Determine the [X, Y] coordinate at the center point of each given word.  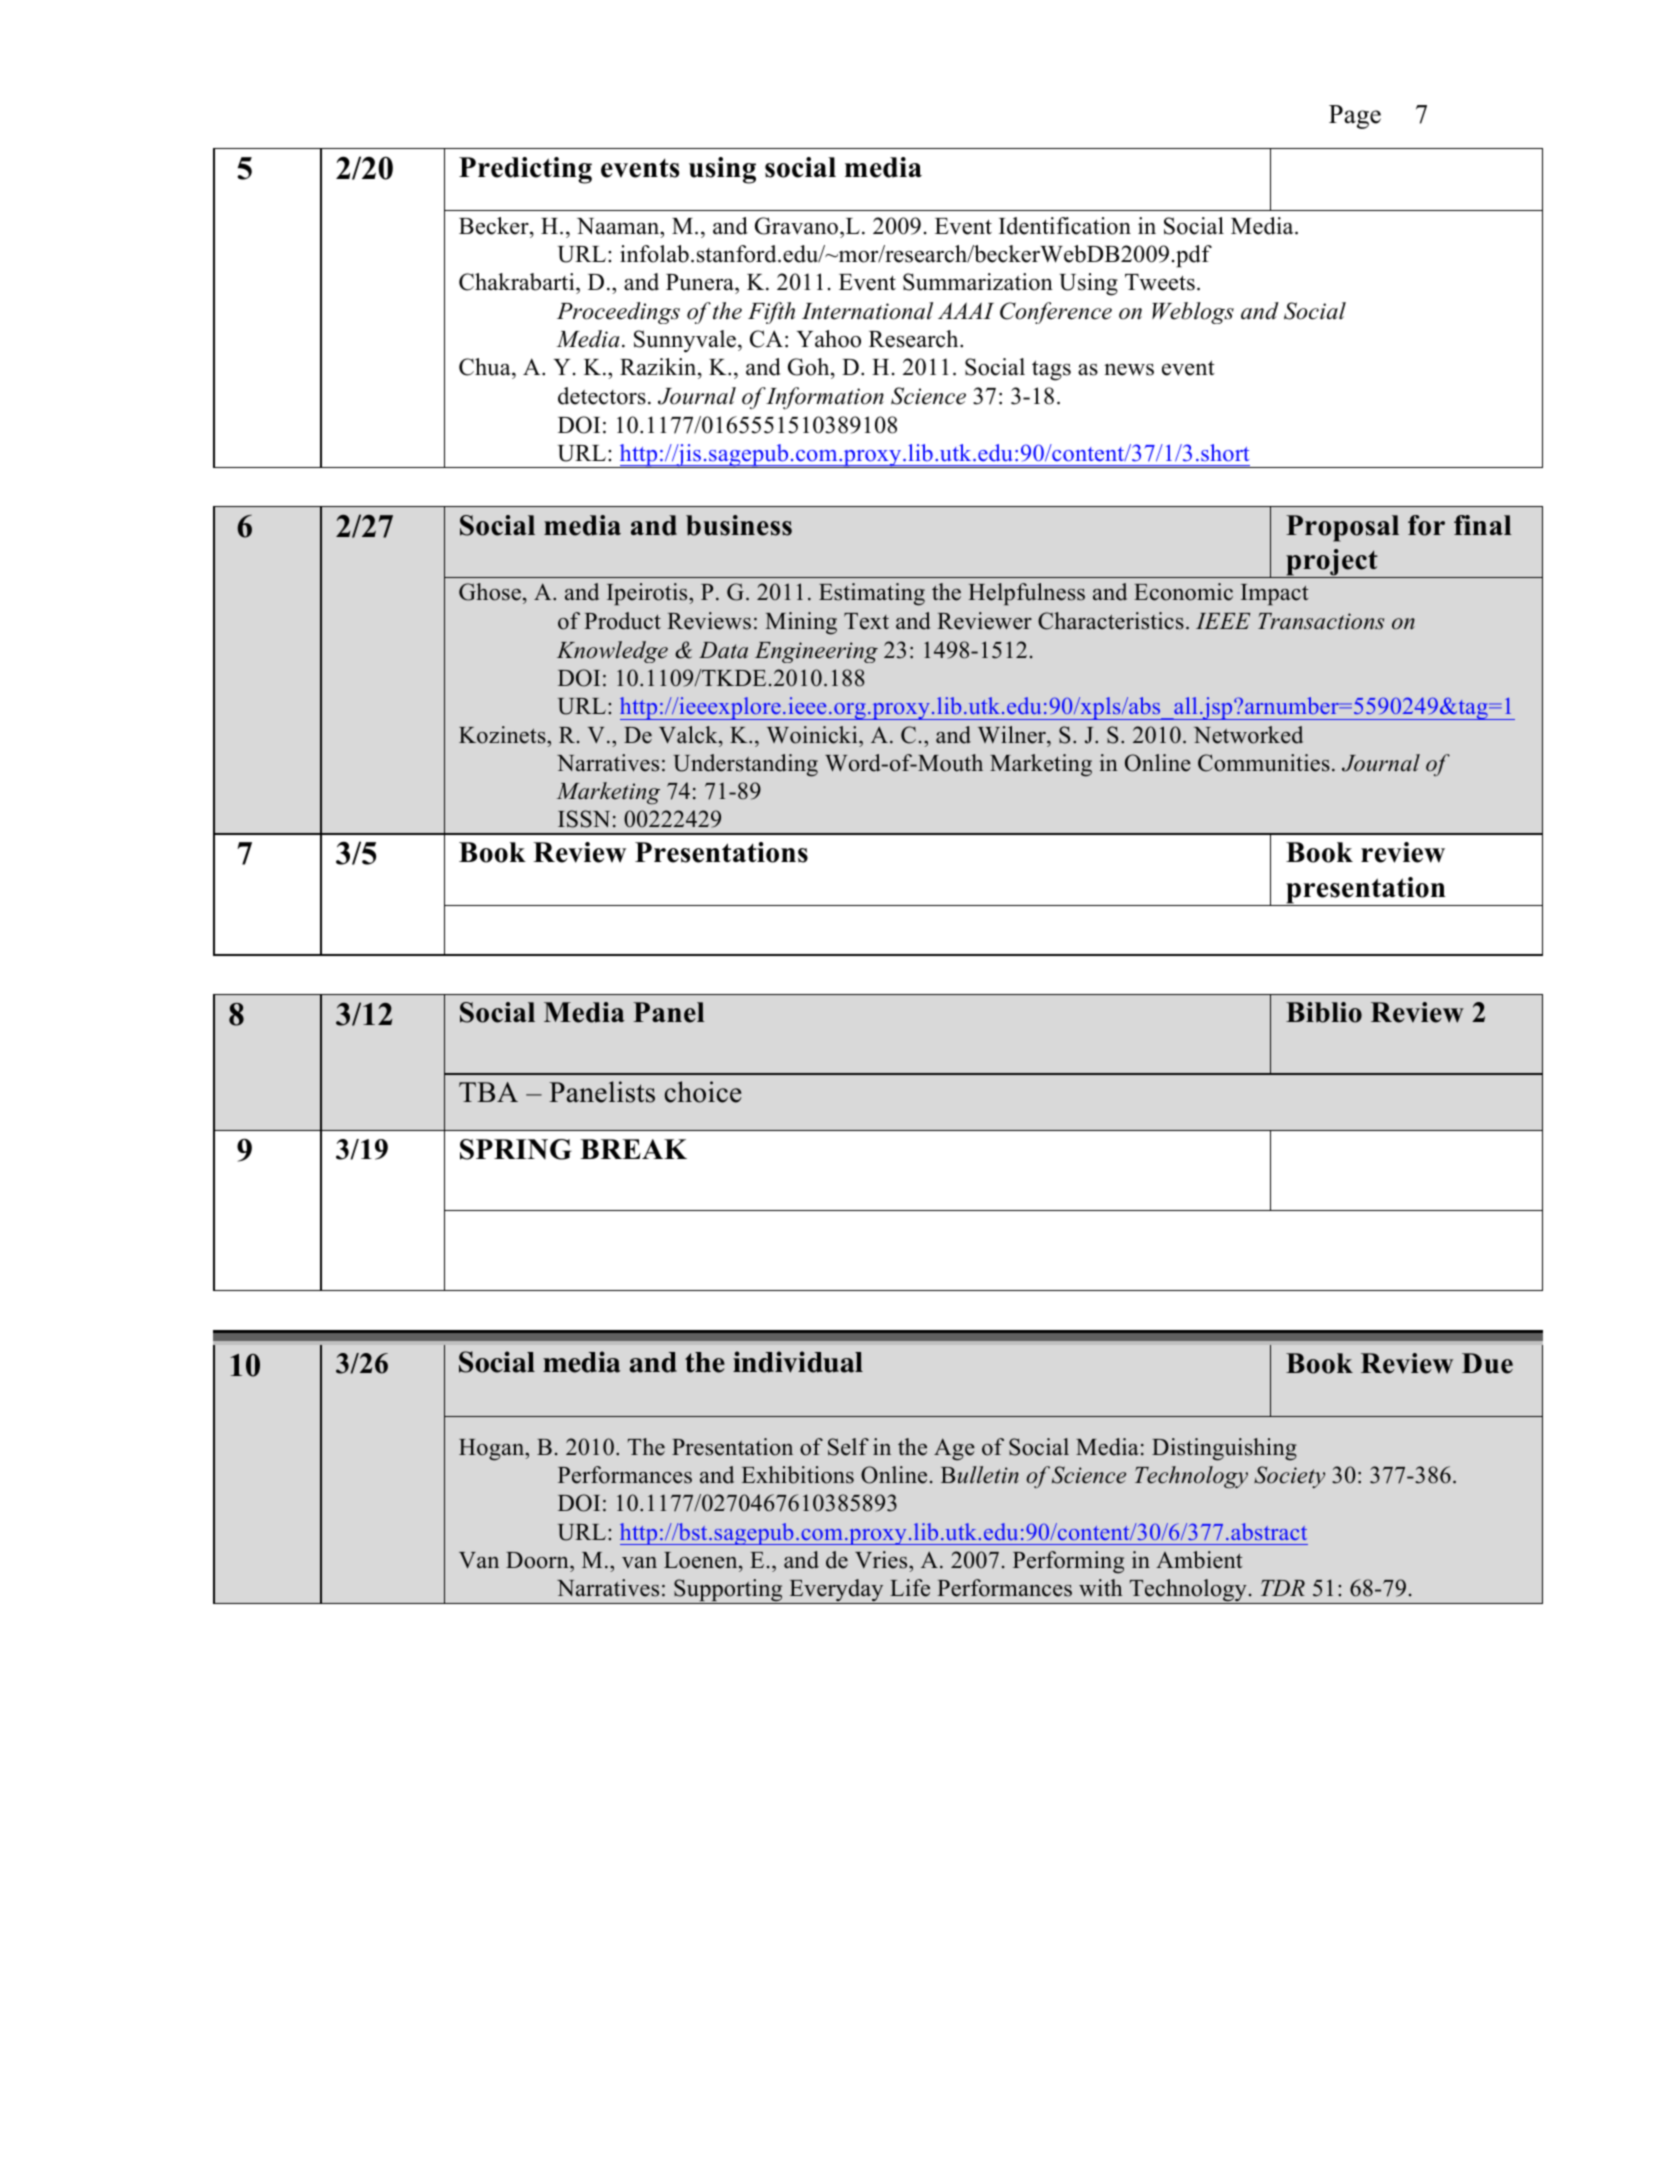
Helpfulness [1026, 594]
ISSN [584, 819]
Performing [1068, 1562]
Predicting [525, 170]
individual [798, 1362]
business [739, 525]
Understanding [745, 765]
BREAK [633, 1149]
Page [1355, 117]
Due [1487, 1363]
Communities [1264, 763]
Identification [1065, 226]
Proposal [1342, 528]
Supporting [728, 1591]
